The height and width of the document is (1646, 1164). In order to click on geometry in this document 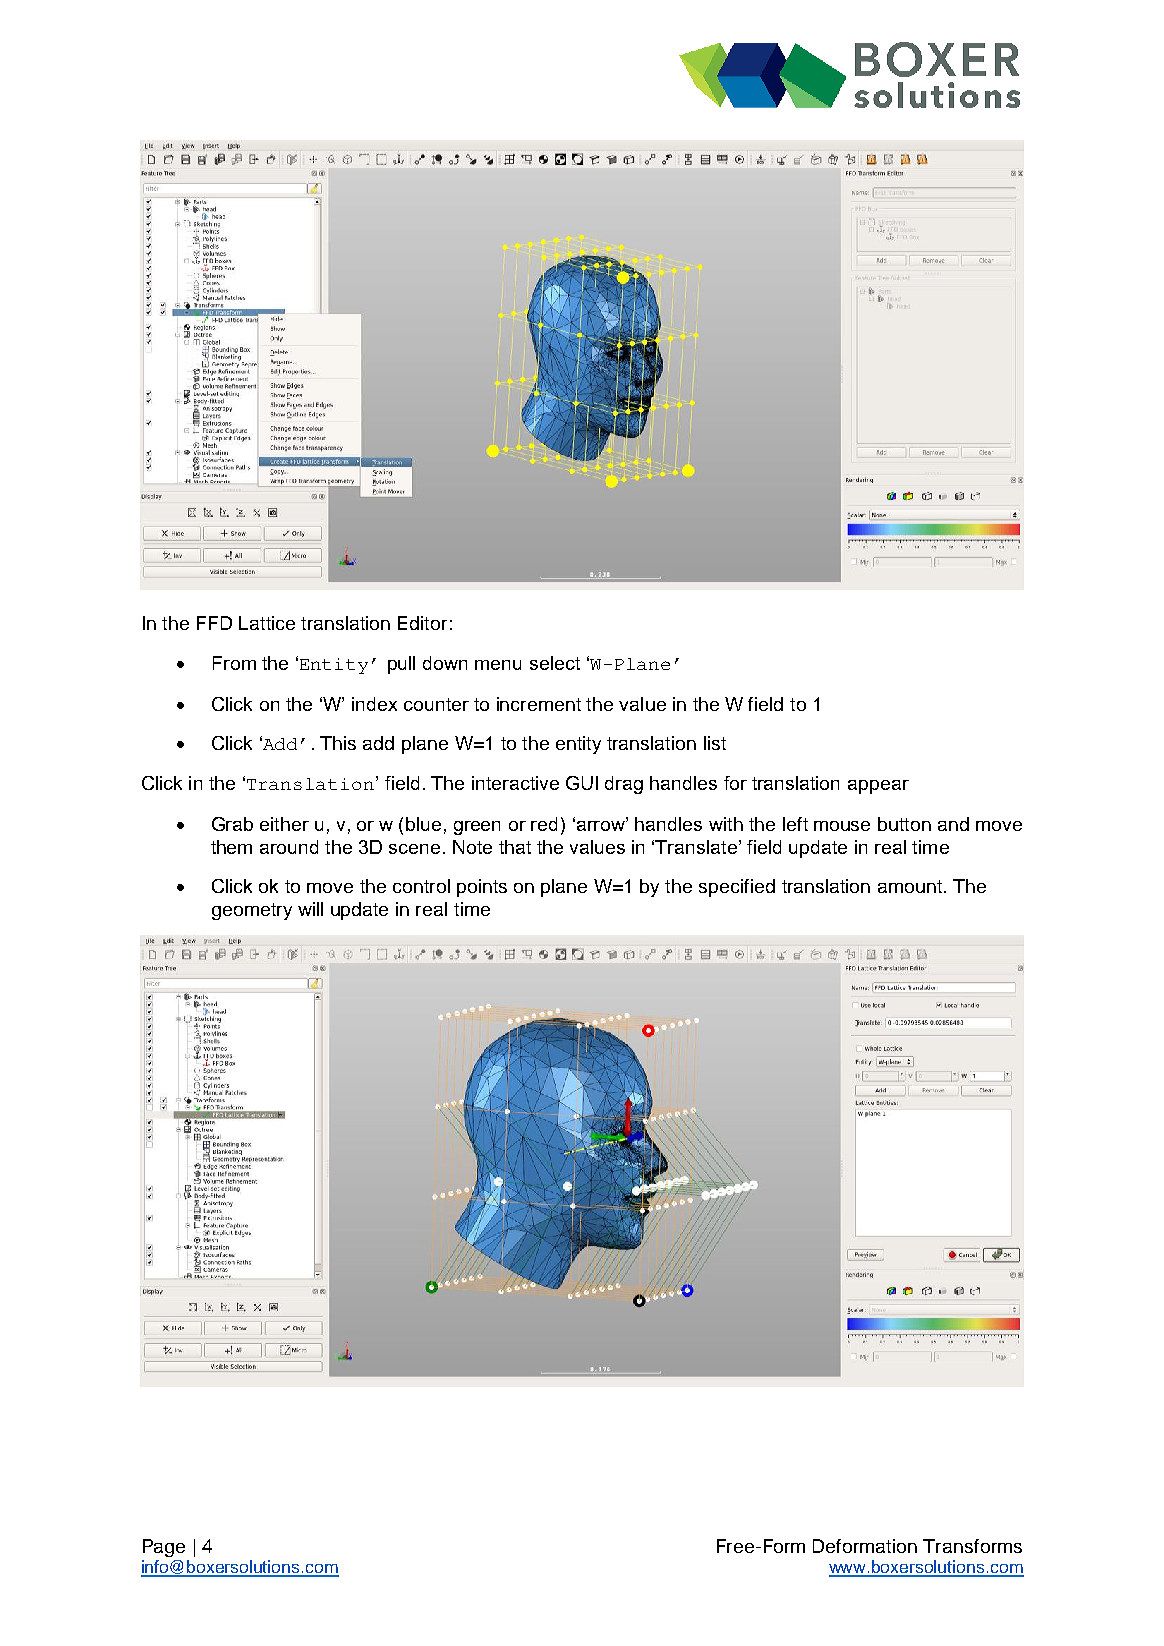, I will do `click(252, 911)`.
